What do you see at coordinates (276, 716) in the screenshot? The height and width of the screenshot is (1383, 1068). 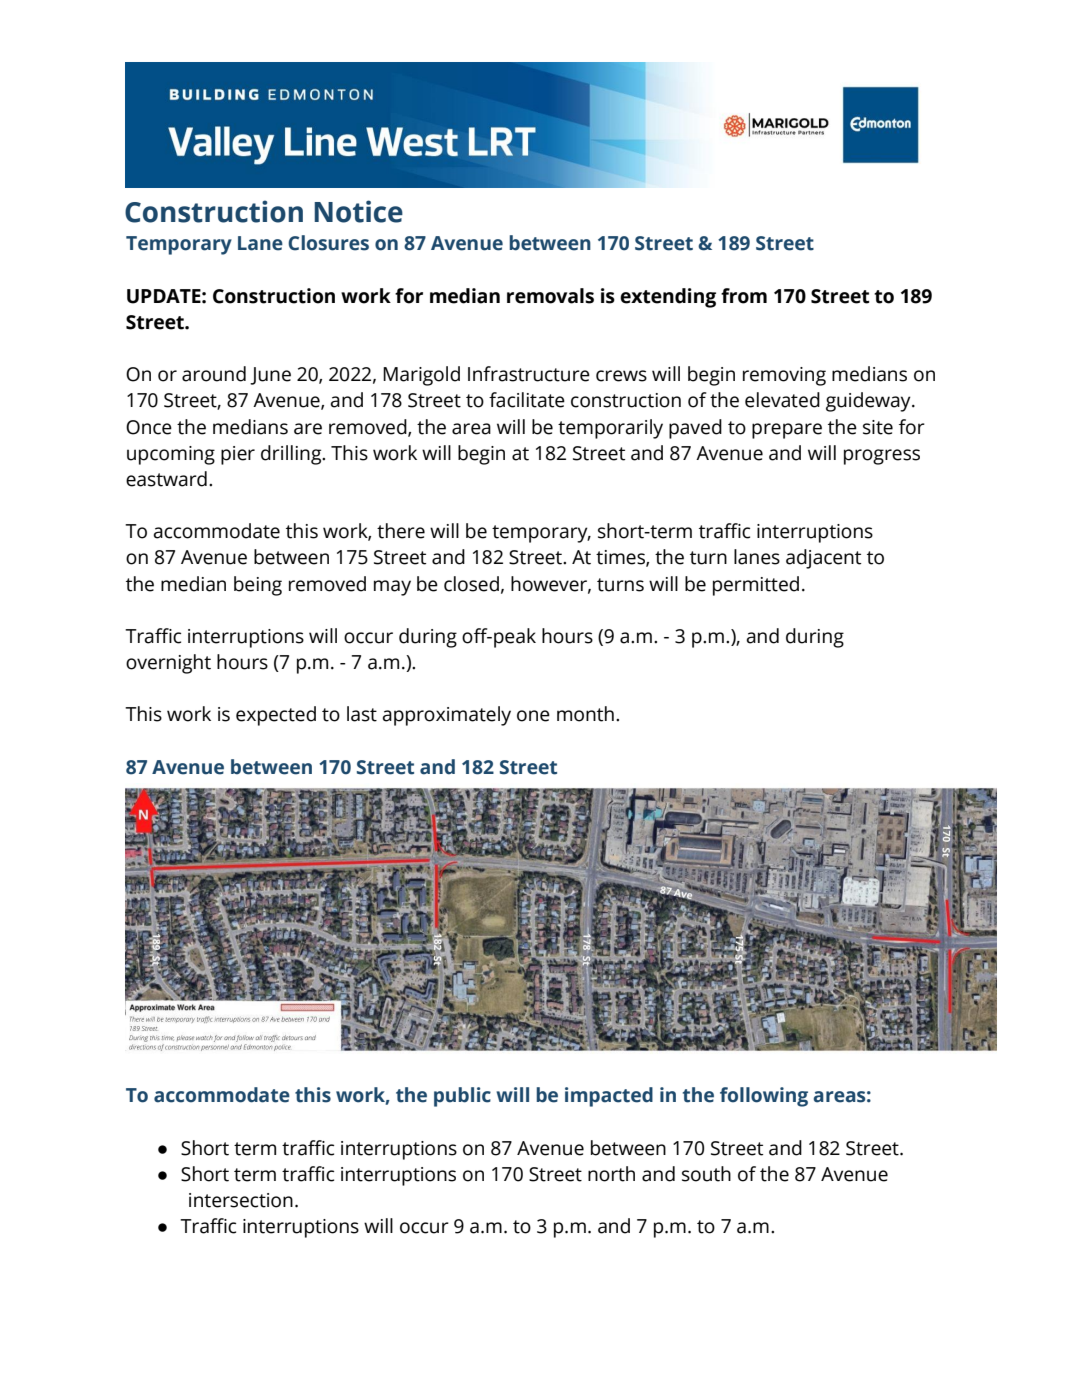 I see `expected` at bounding box center [276, 716].
